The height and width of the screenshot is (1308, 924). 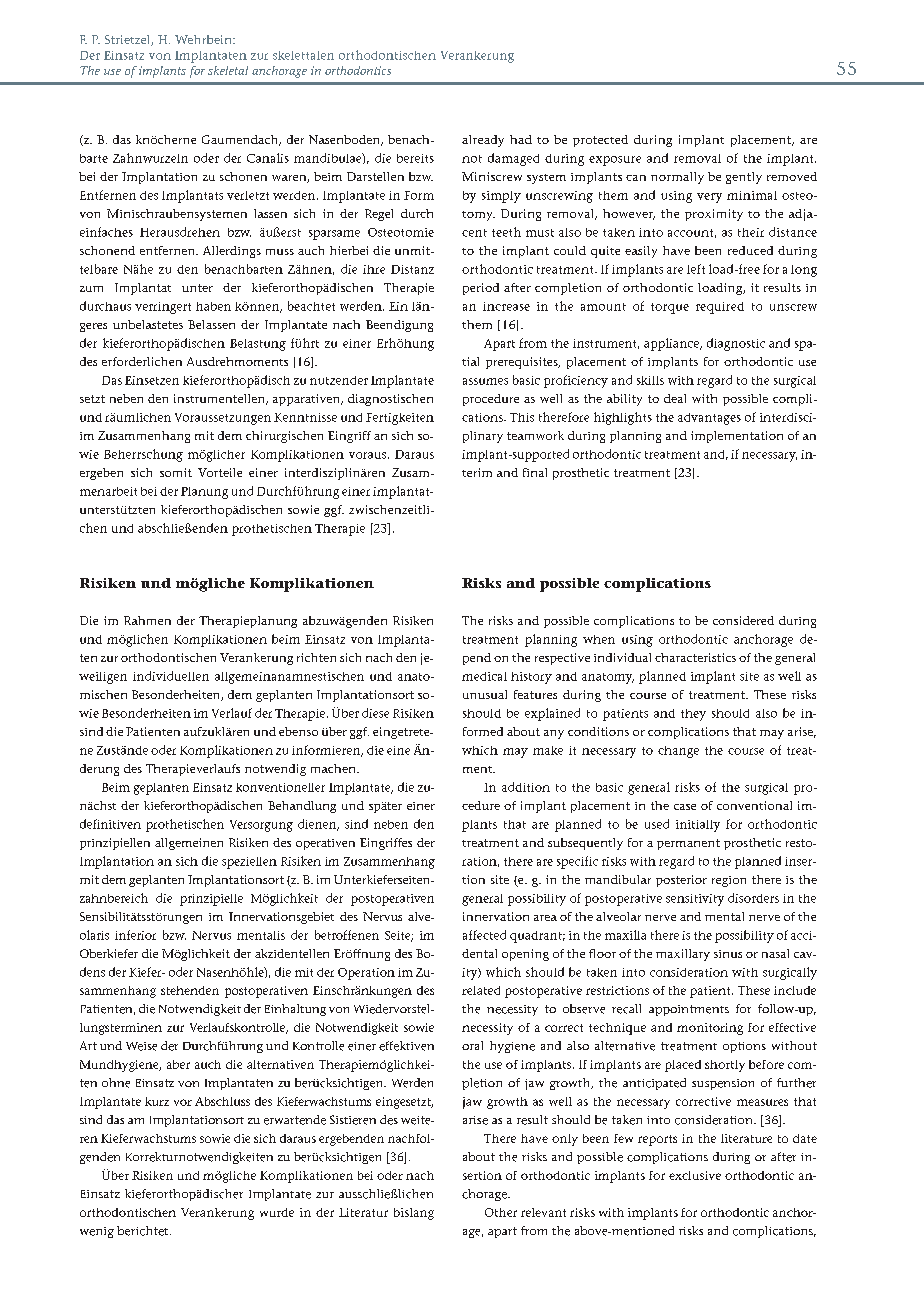 What do you see at coordinates (228, 70) in the screenshot?
I see `skeletal` at bounding box center [228, 70].
